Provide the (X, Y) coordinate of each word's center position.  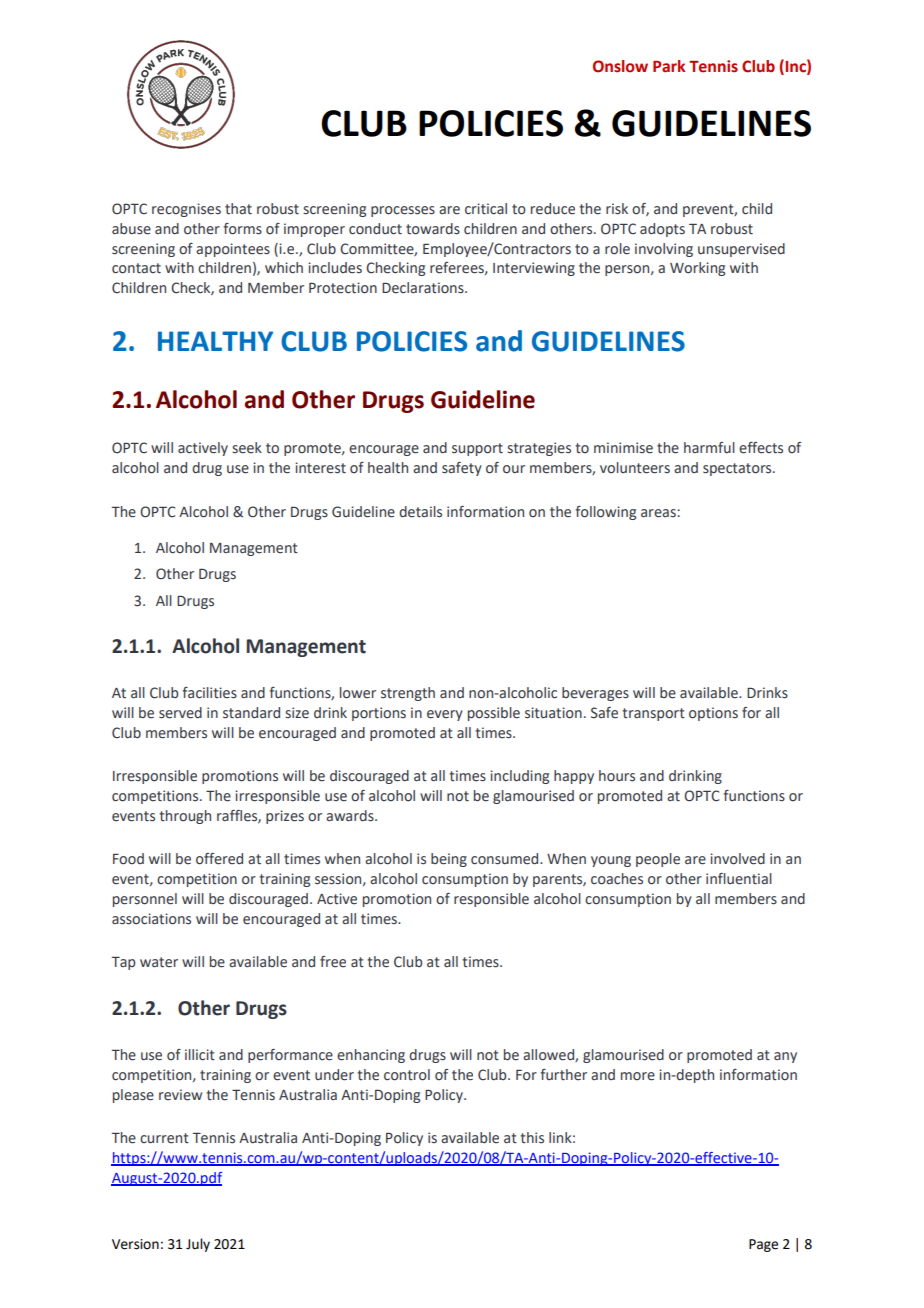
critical (486, 209)
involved (737, 859)
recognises (186, 210)
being (449, 860)
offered (219, 859)
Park (669, 66)
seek (247, 448)
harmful (709, 447)
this (532, 1138)
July (198, 1245)
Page (763, 1245)
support (477, 449)
